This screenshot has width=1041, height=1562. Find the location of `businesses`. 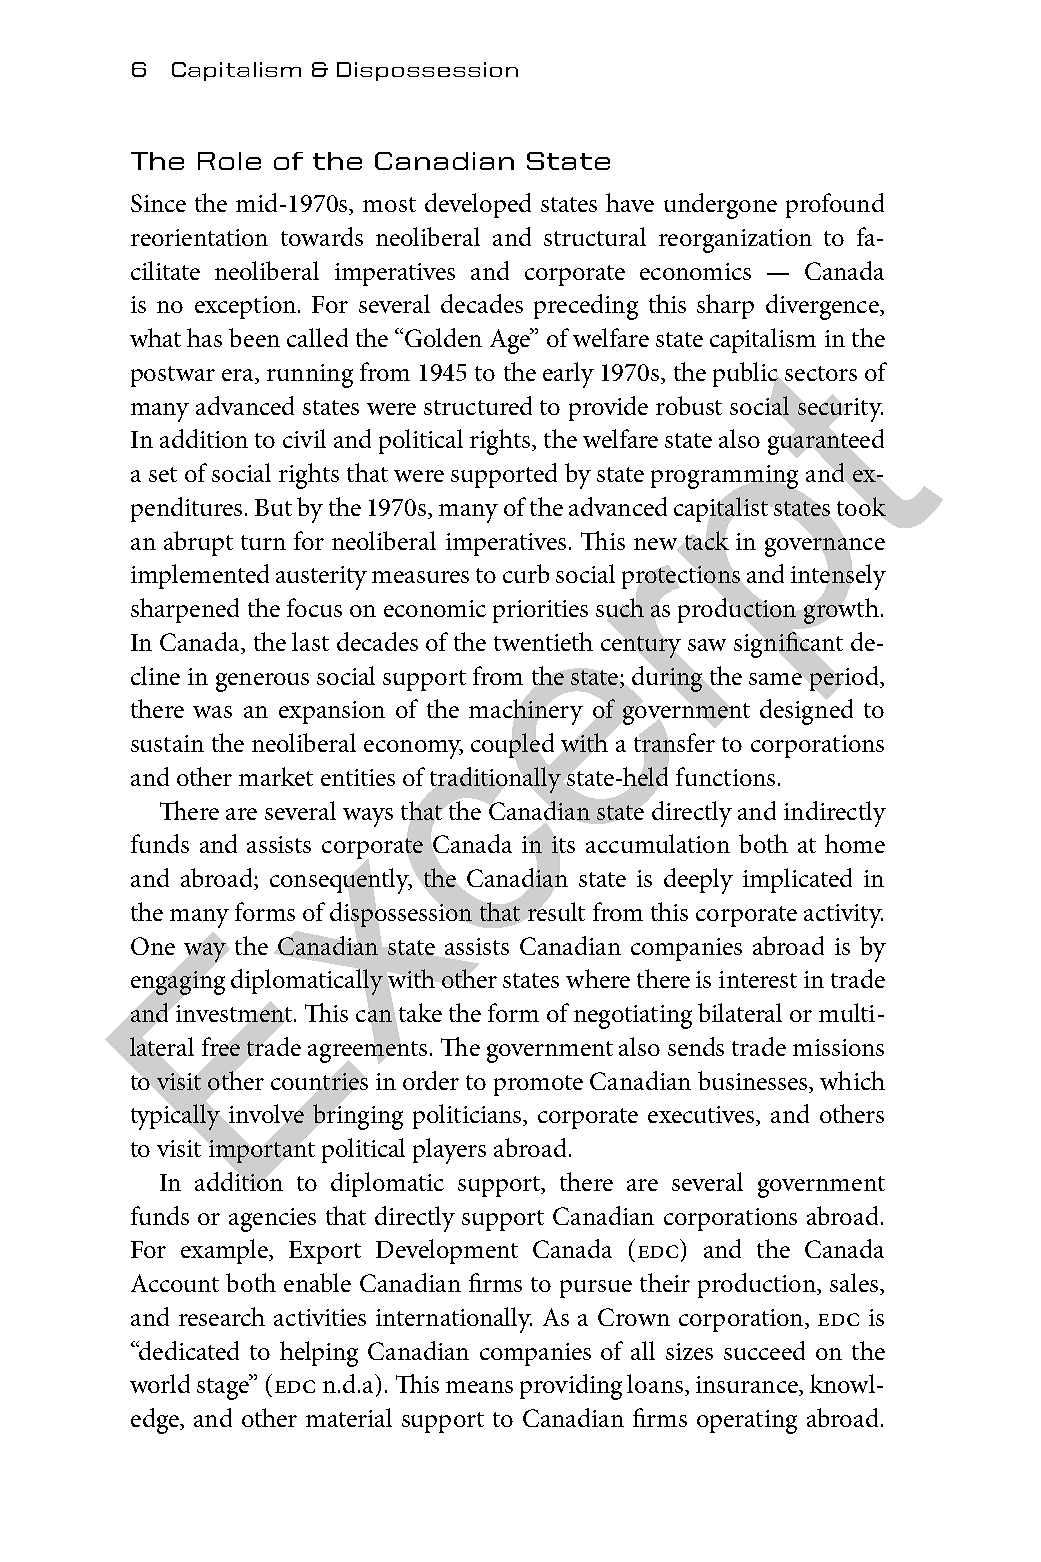

businesses is located at coordinates (754, 1080).
